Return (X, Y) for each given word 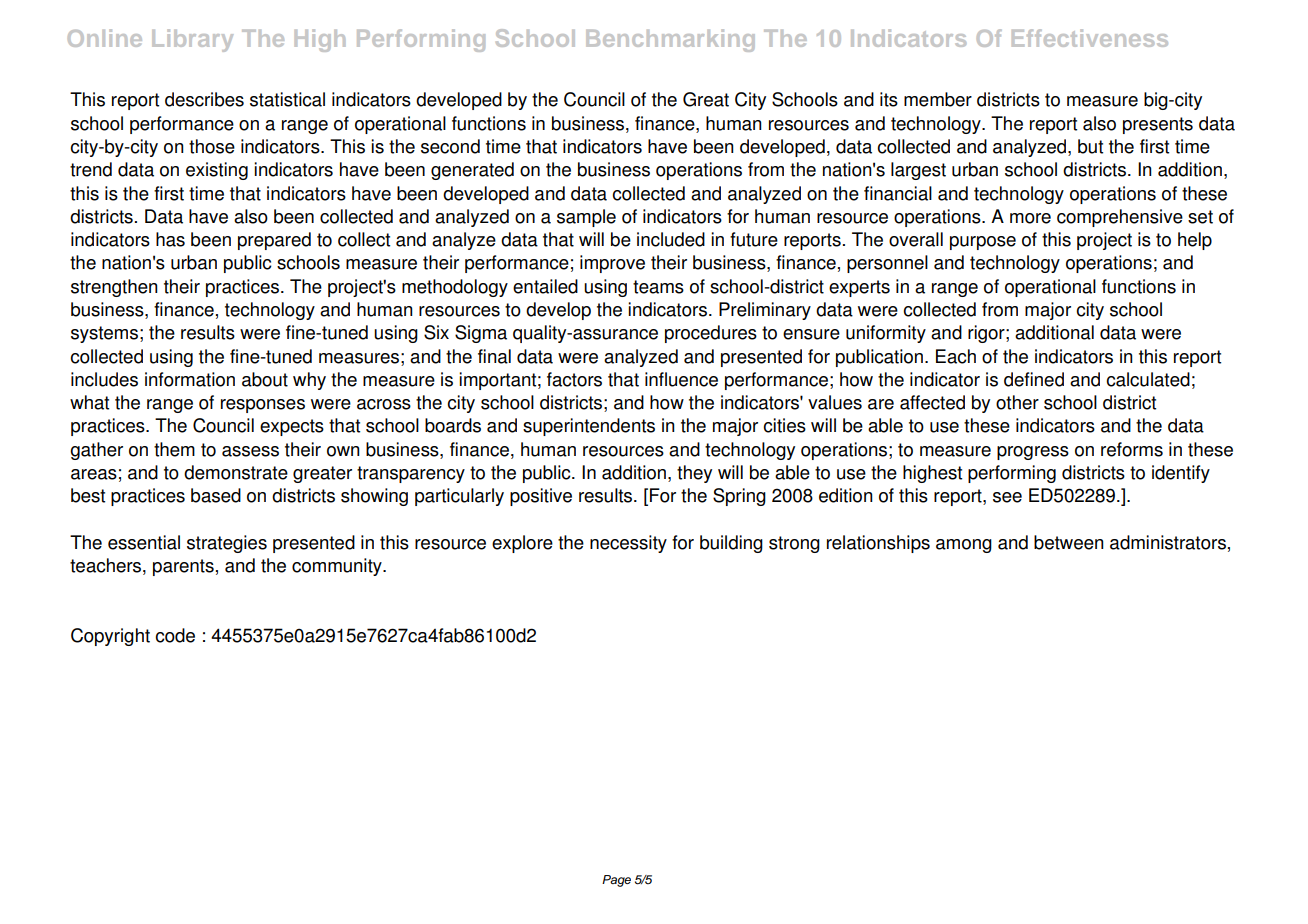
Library (192, 40)
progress (1033, 453)
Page (616, 881)
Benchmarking (670, 40)
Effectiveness (1090, 38)
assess (250, 451)
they (694, 474)
